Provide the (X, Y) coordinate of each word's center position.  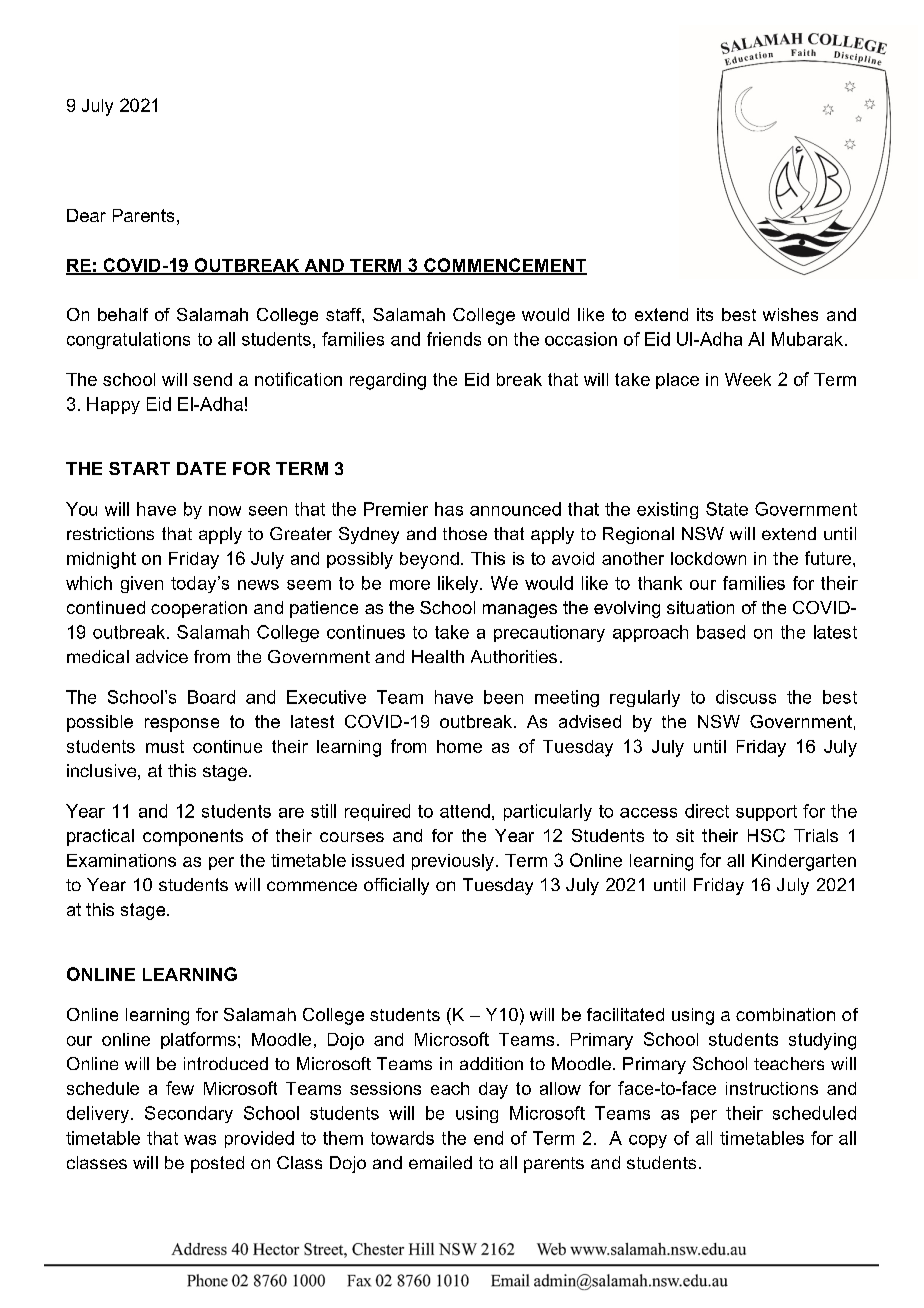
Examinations (121, 860)
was (200, 1140)
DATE (201, 468)
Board (211, 697)
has (449, 509)
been (503, 697)
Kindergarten (804, 862)
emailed (440, 1162)
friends (454, 339)
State (727, 509)
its (705, 314)
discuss (746, 697)
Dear (86, 215)
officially (396, 886)
